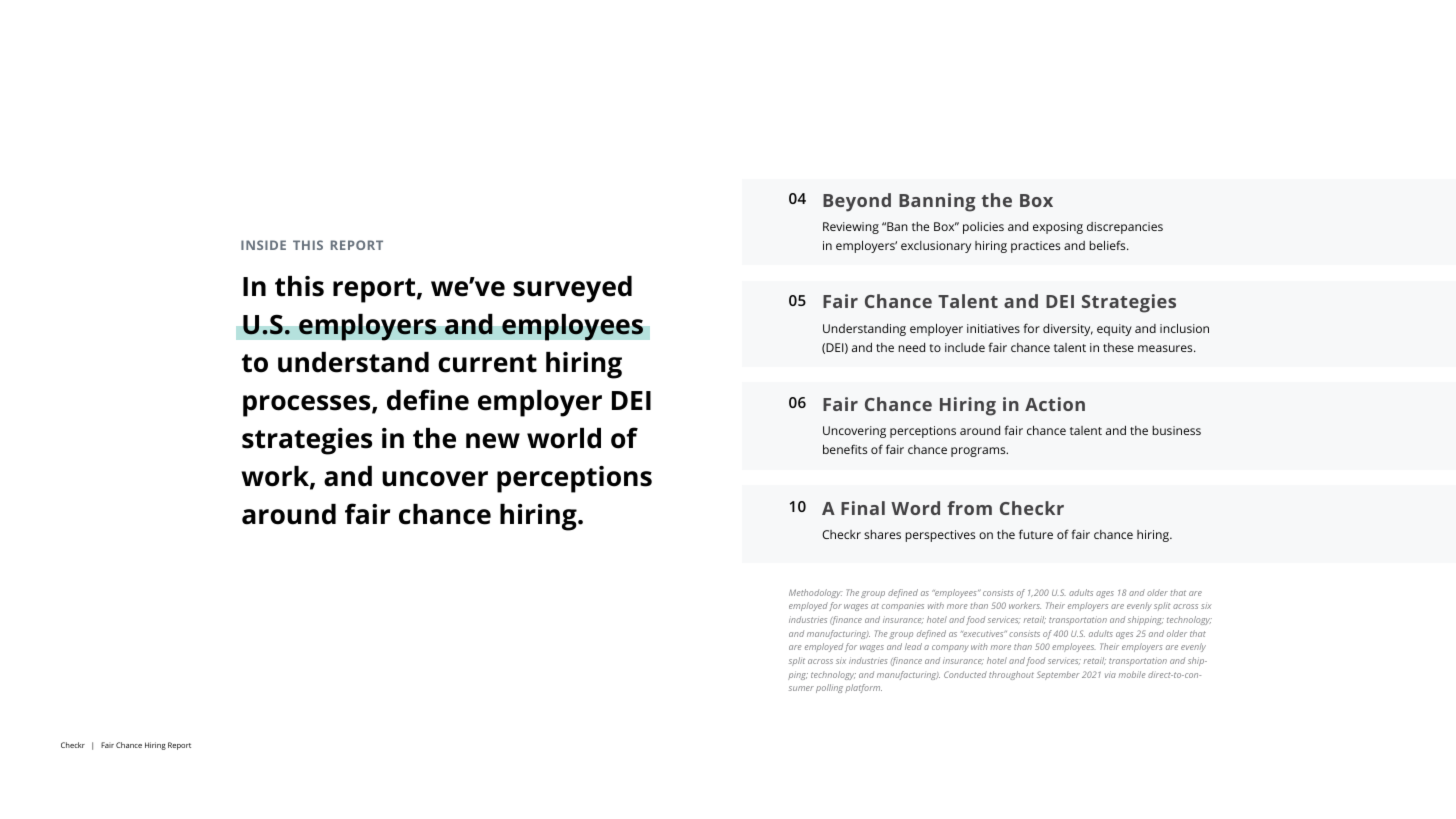 This image has height=819, width=1456. I want to click on future, so click(1036, 534).
